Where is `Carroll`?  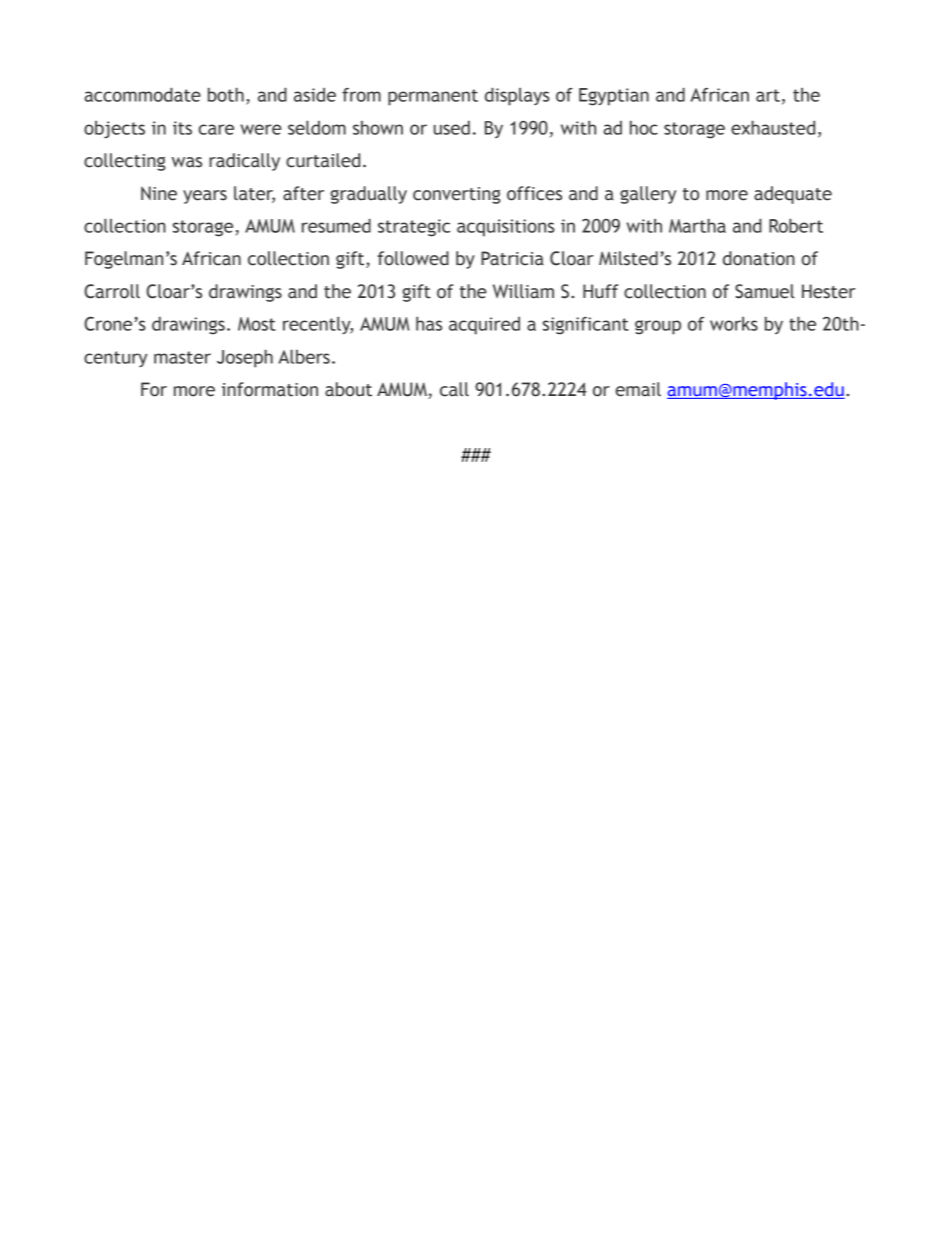
Carroll is located at coordinates (112, 291).
